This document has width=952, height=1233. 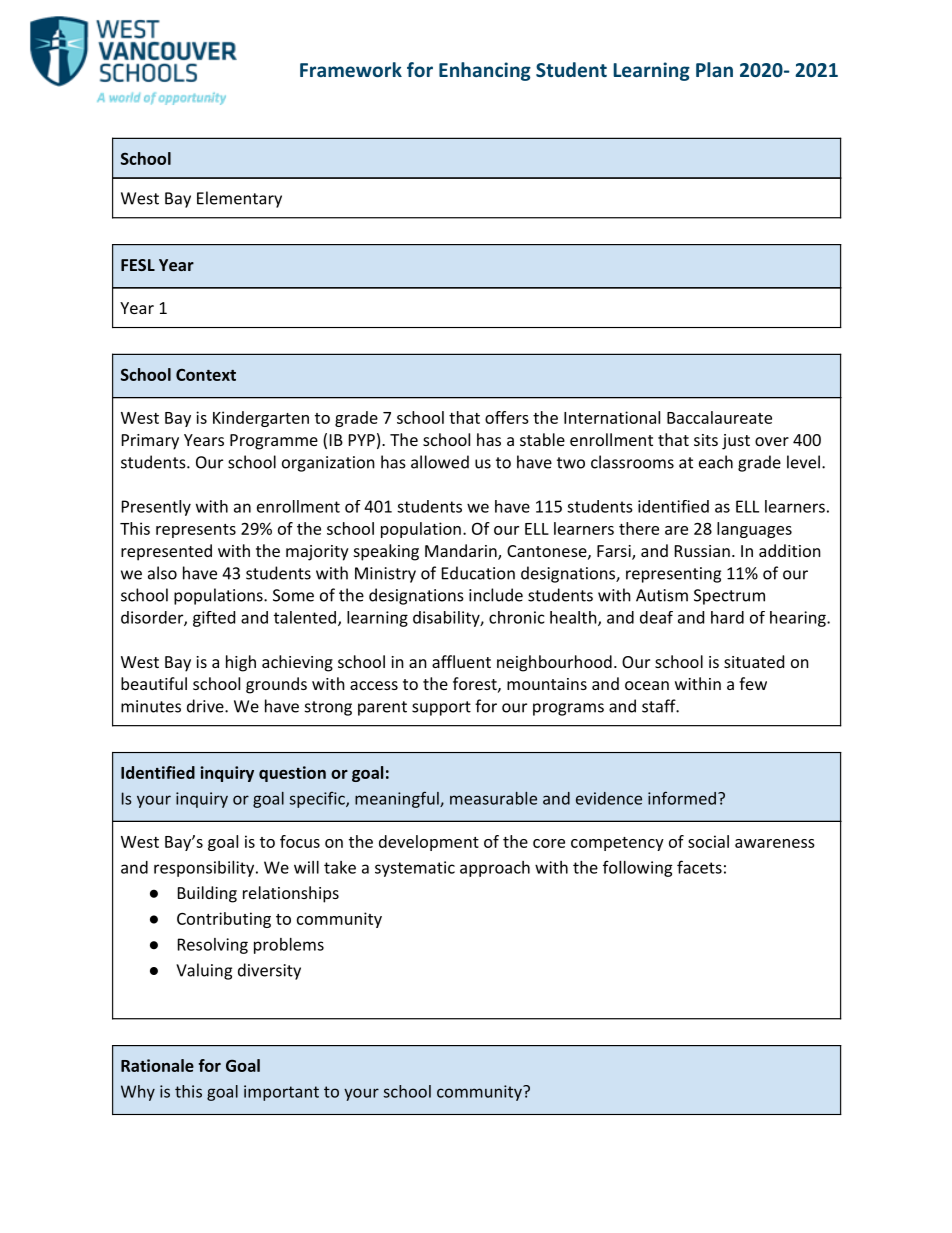 What do you see at coordinates (157, 1065) in the document?
I see `Rationale` at bounding box center [157, 1065].
